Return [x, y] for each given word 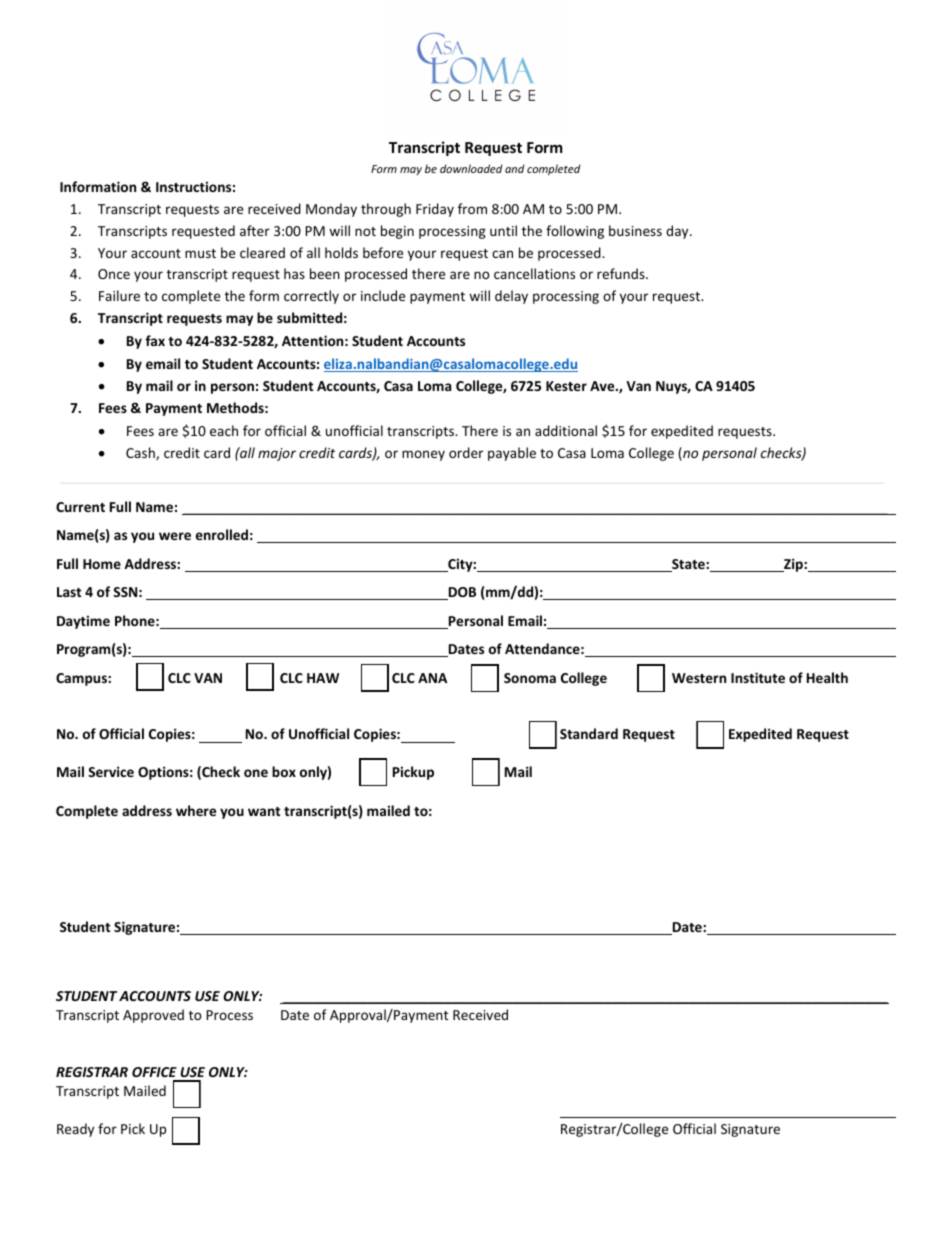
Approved [153, 1016]
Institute [758, 677]
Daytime [83, 622]
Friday [435, 210]
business [635, 230]
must [200, 253]
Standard [589, 733]
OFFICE [154, 1072]
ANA [432, 678]
